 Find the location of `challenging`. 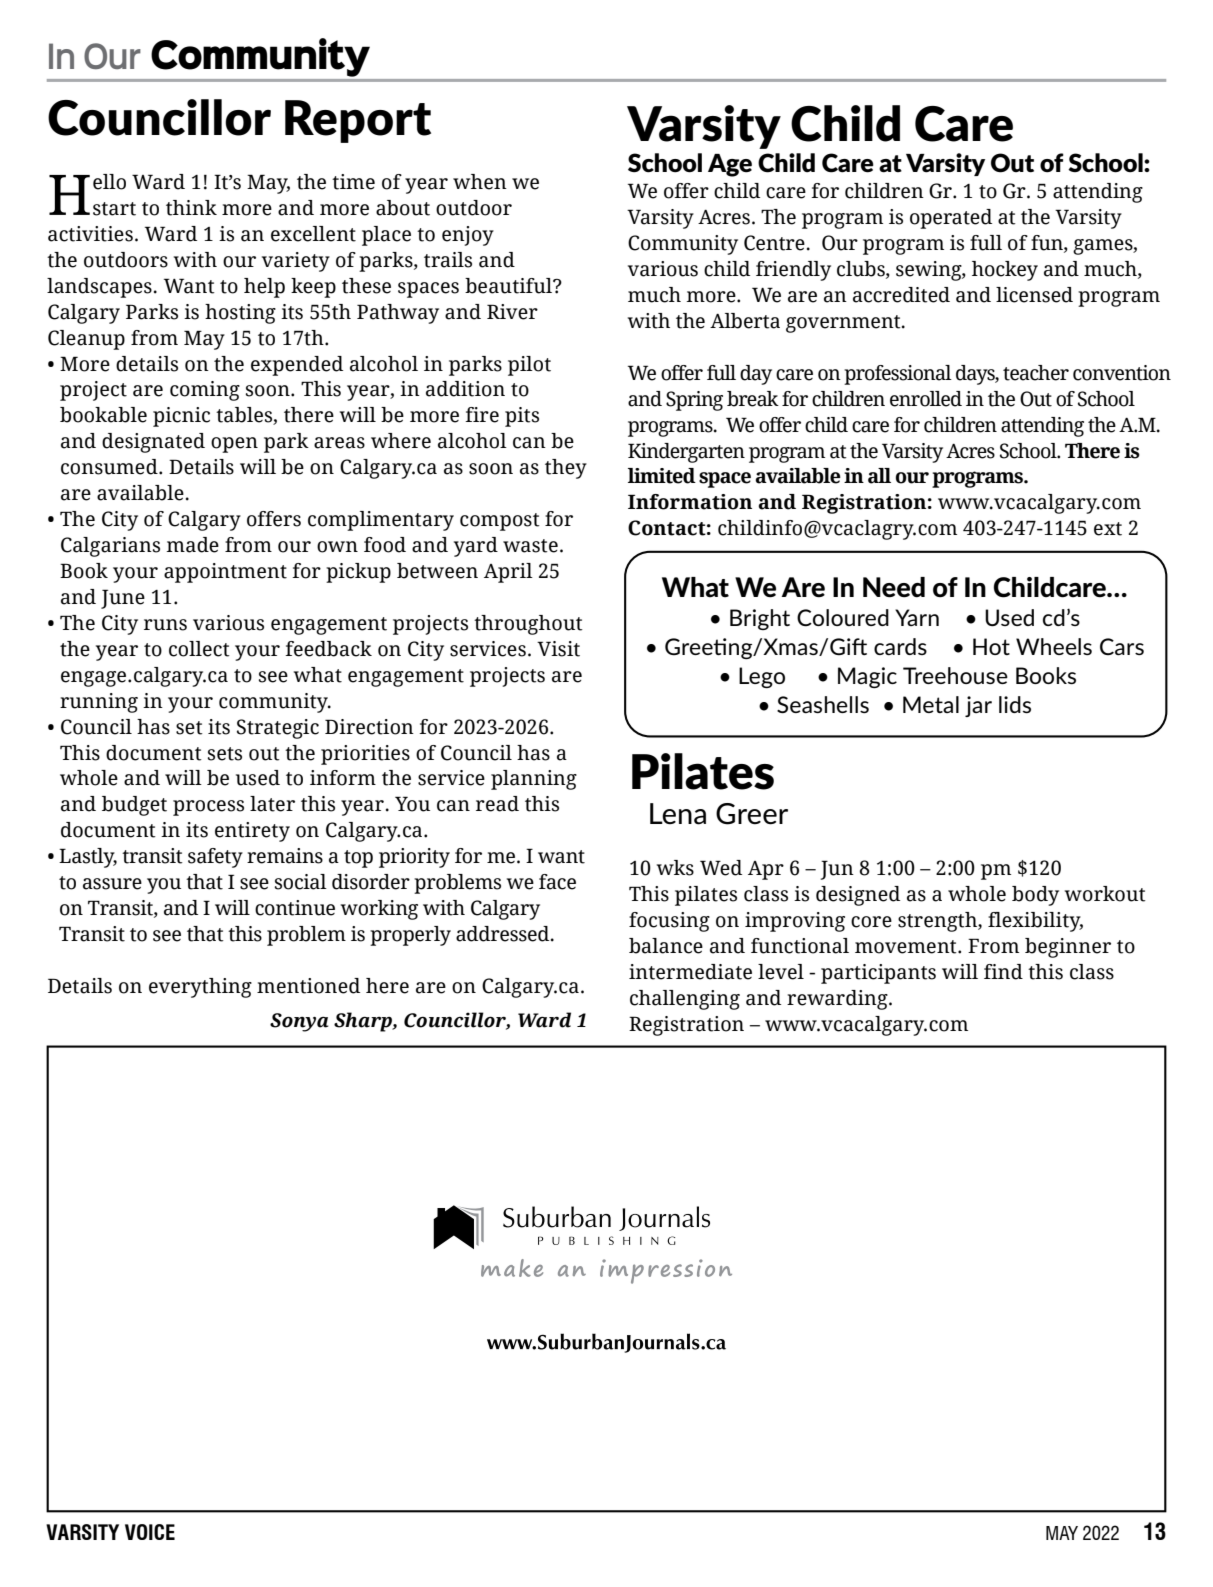

challenging is located at coordinates (685, 1000).
